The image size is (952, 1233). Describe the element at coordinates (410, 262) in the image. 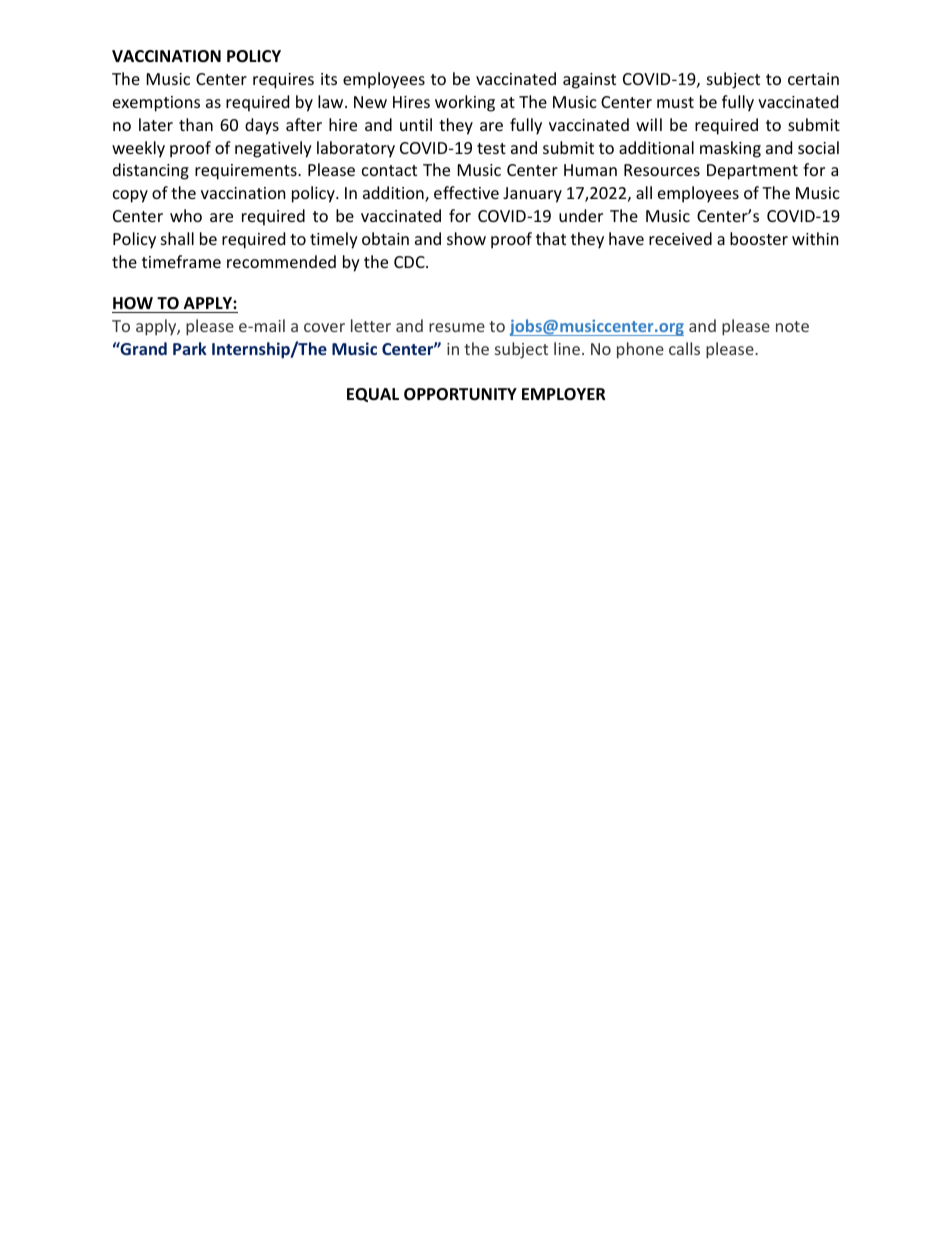

I see `CDC` at that location.
